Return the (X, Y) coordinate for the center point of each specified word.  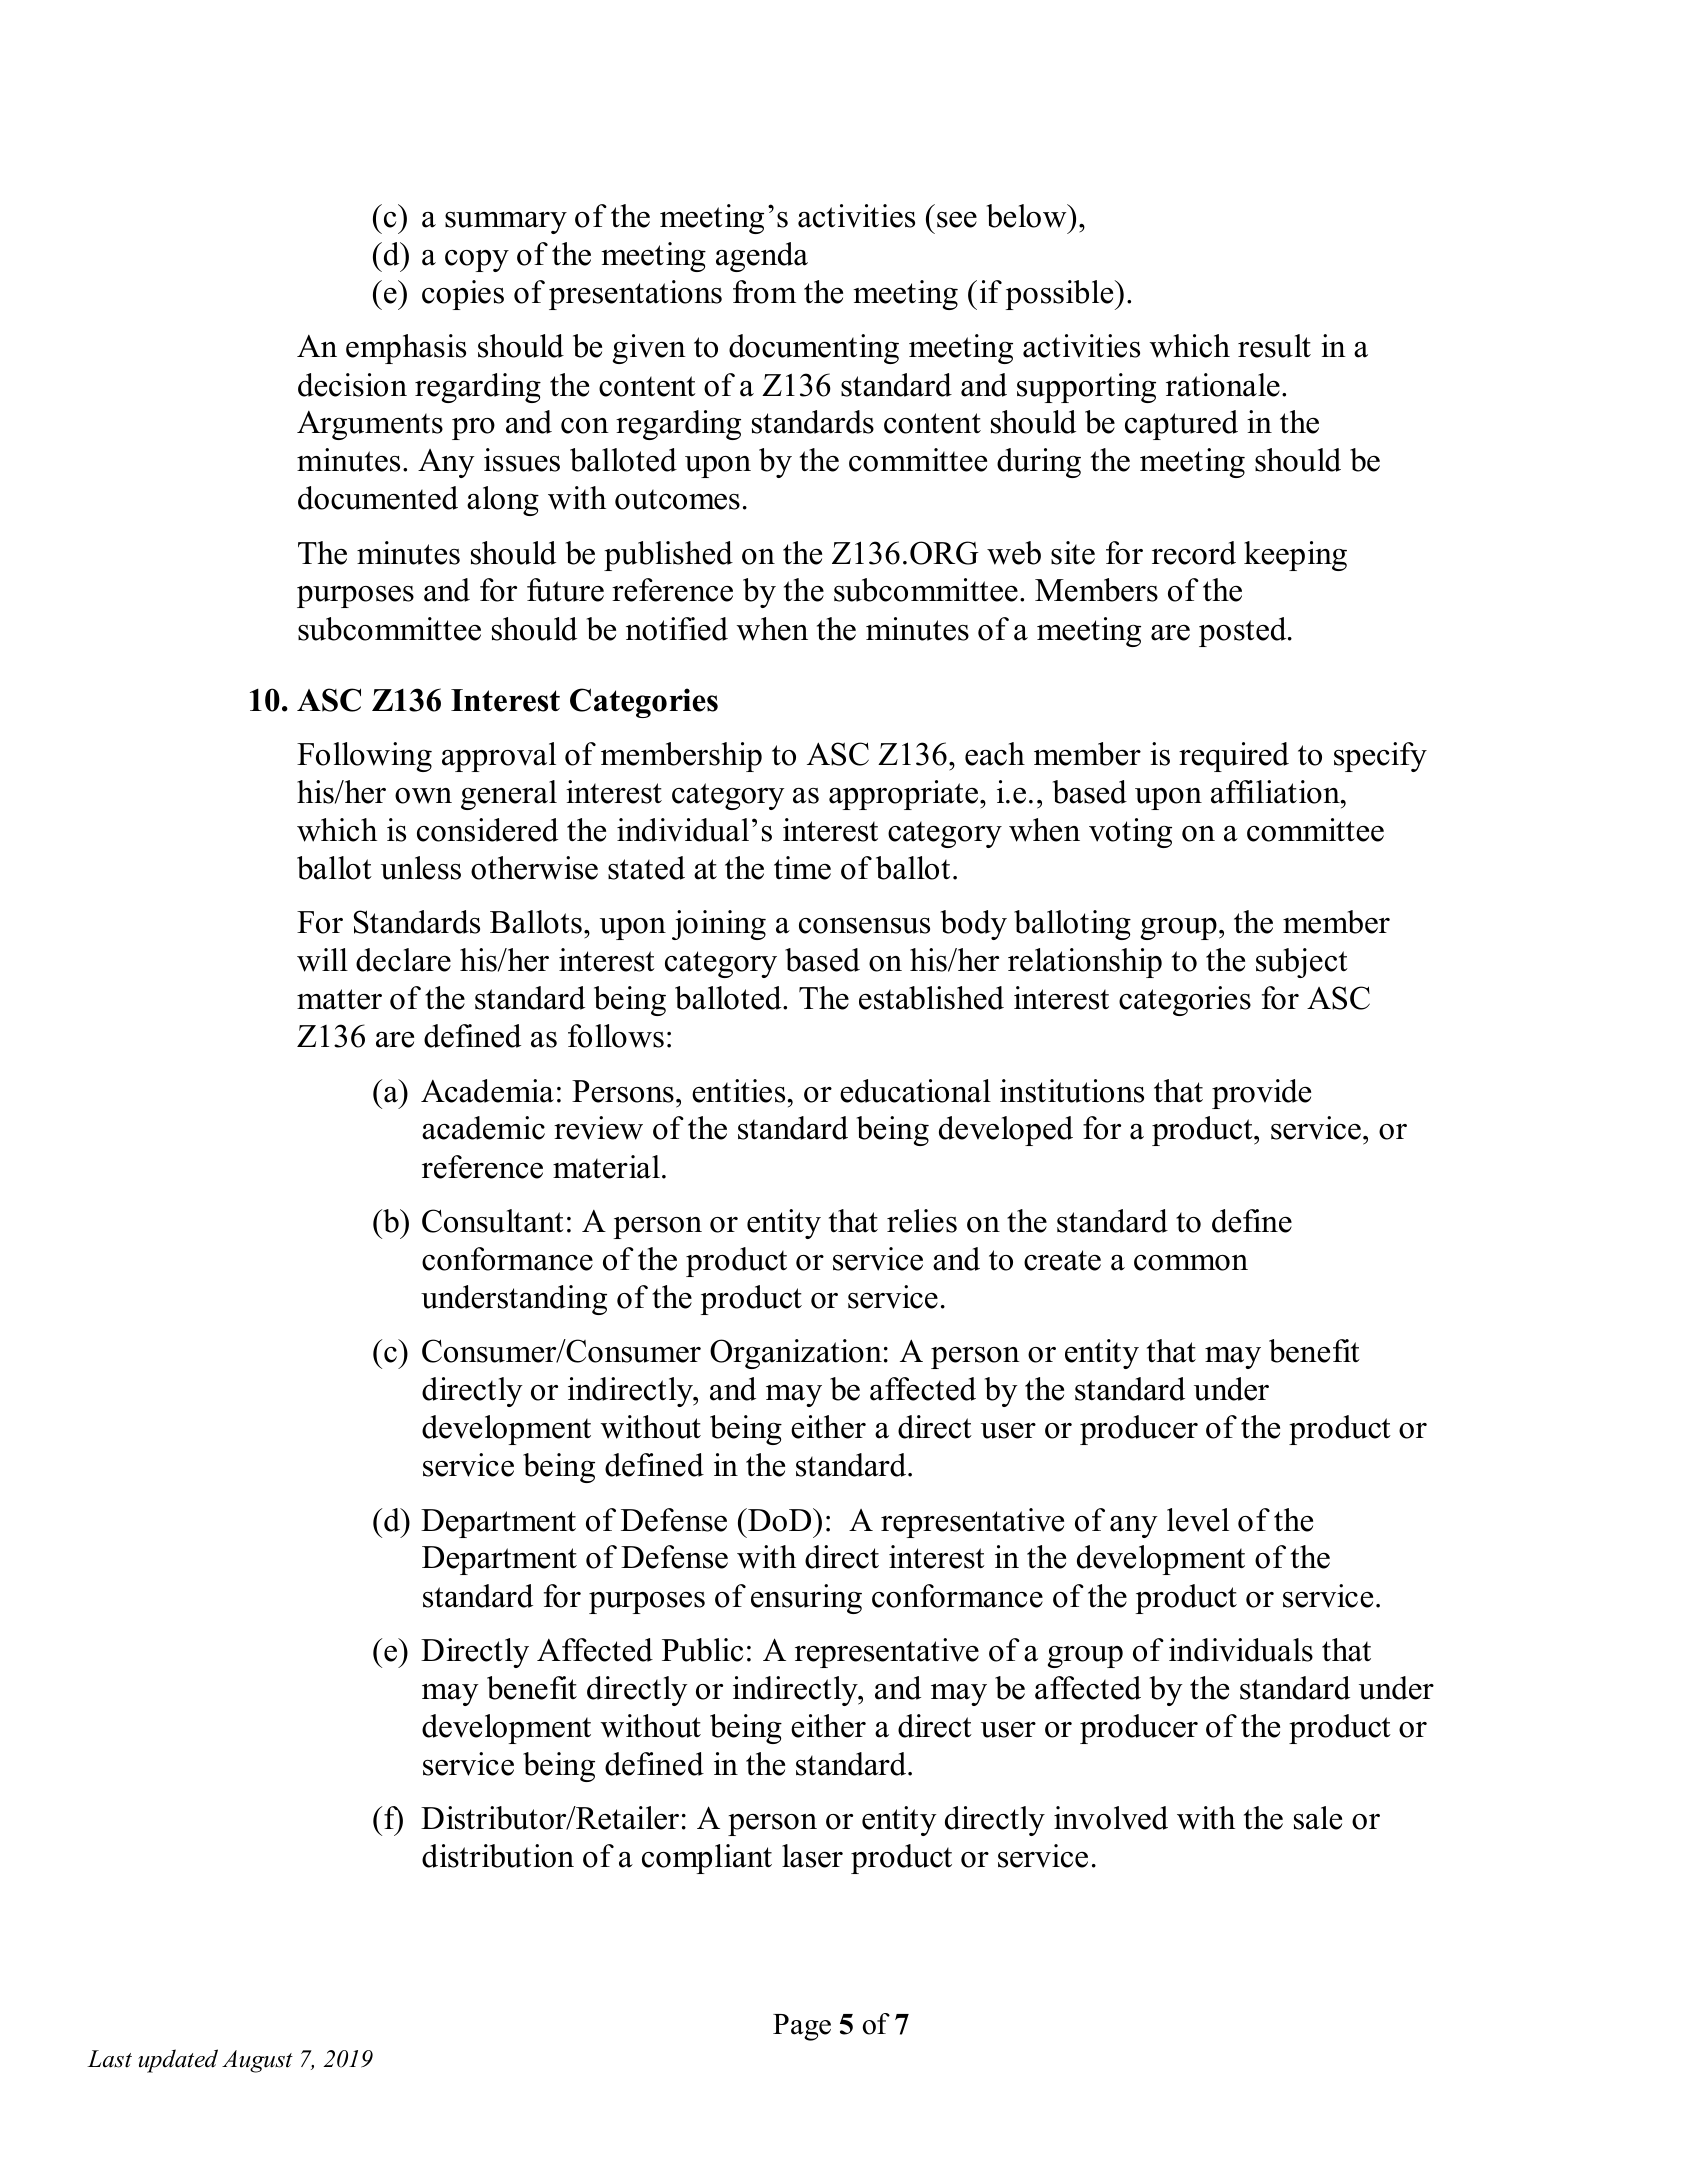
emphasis (406, 349)
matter (339, 999)
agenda (762, 257)
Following (364, 757)
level (1198, 1520)
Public (702, 1650)
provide (1261, 1094)
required (1234, 757)
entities (738, 1091)
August (257, 2061)
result (1274, 346)
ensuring (806, 1599)
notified (677, 629)
